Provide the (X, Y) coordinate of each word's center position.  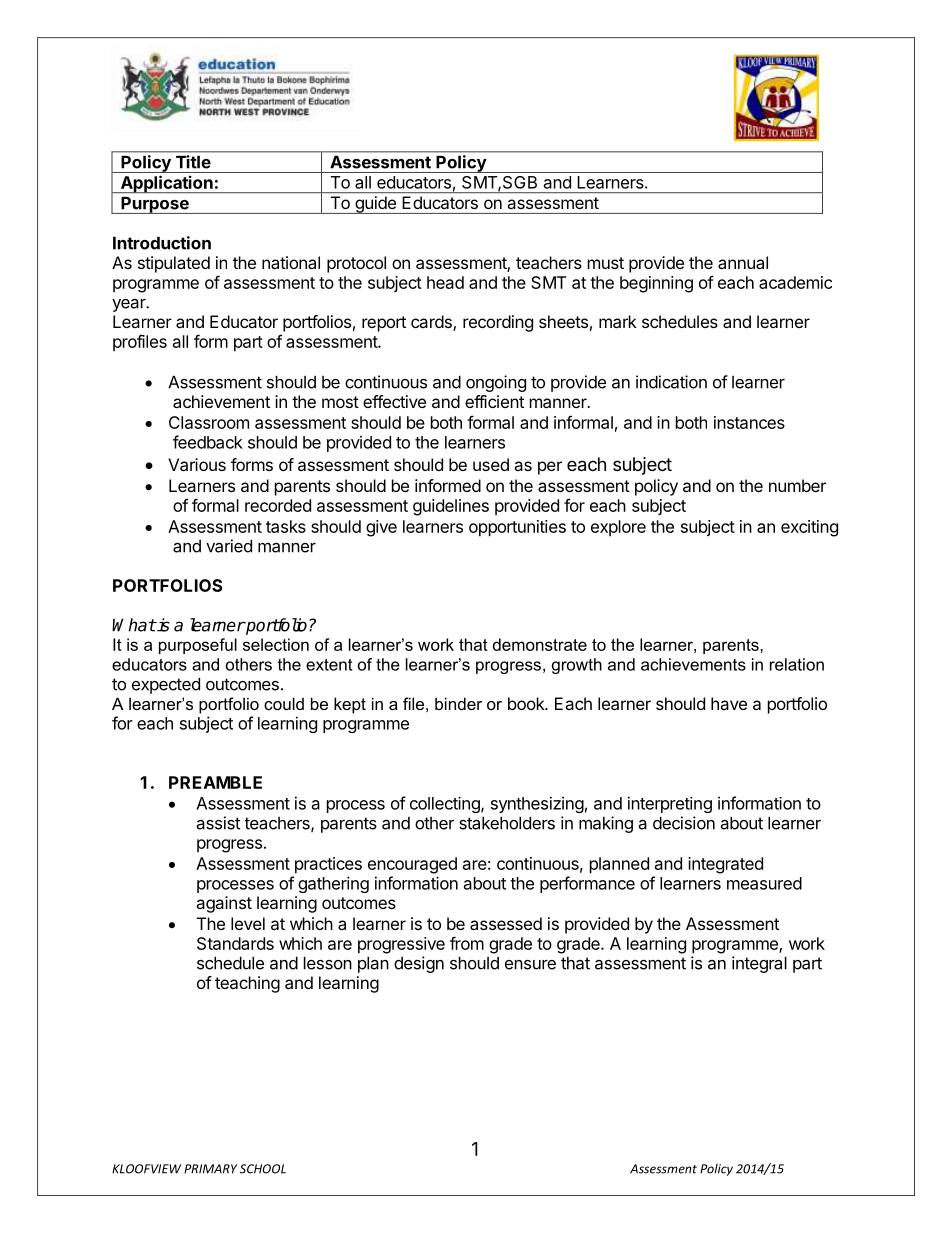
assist (218, 823)
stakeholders (507, 823)
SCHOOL (263, 1169)
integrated (725, 865)
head (445, 282)
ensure (530, 965)
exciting (809, 528)
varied (229, 546)
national (291, 262)
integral (759, 964)
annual (743, 262)
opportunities (517, 528)
